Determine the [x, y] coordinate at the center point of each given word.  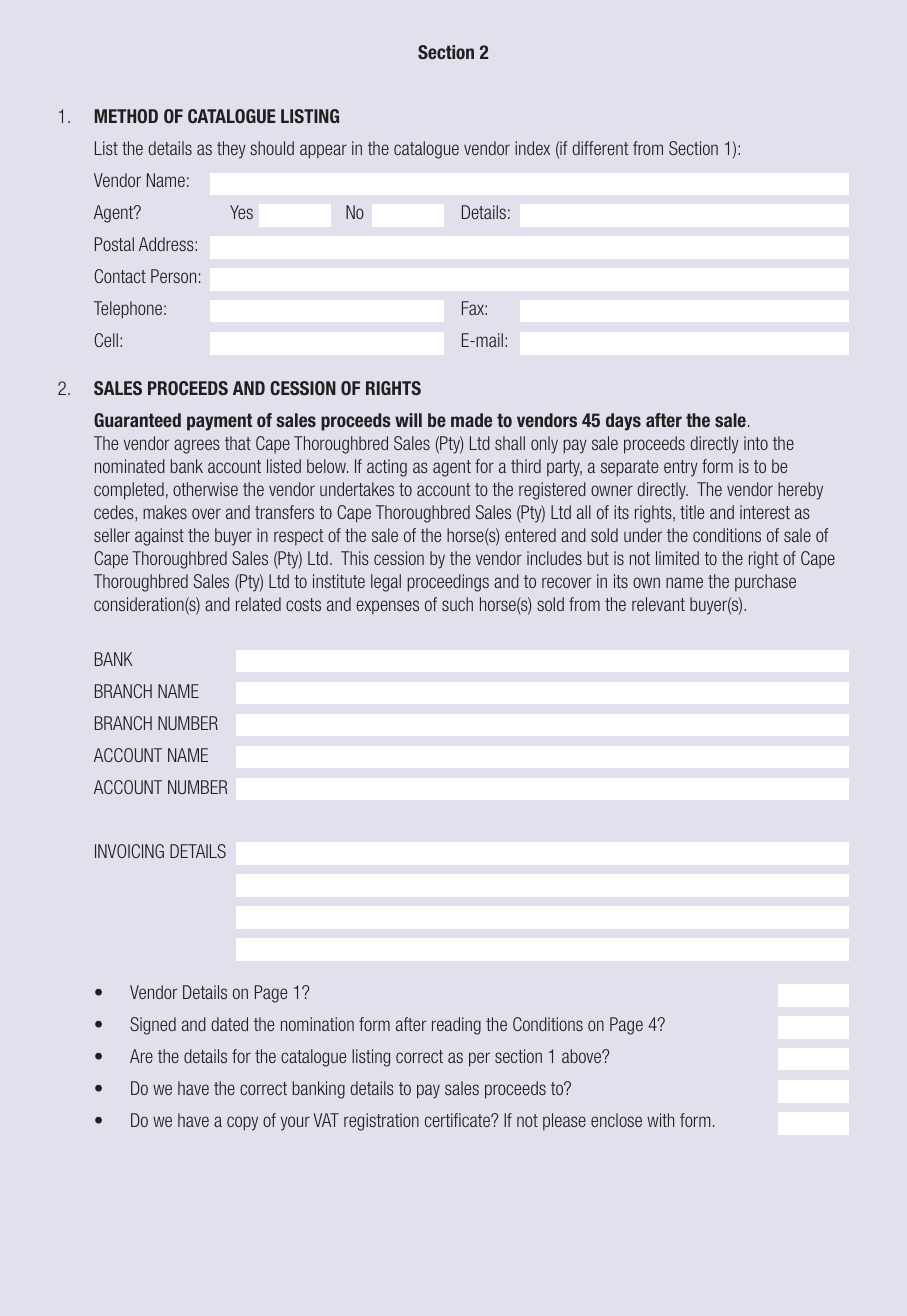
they [231, 150]
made [471, 420]
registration [381, 1122]
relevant [658, 604]
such [457, 604]
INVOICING [129, 851]
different [600, 148]
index [532, 148]
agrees [197, 446]
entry [681, 468]
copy [242, 1123]
